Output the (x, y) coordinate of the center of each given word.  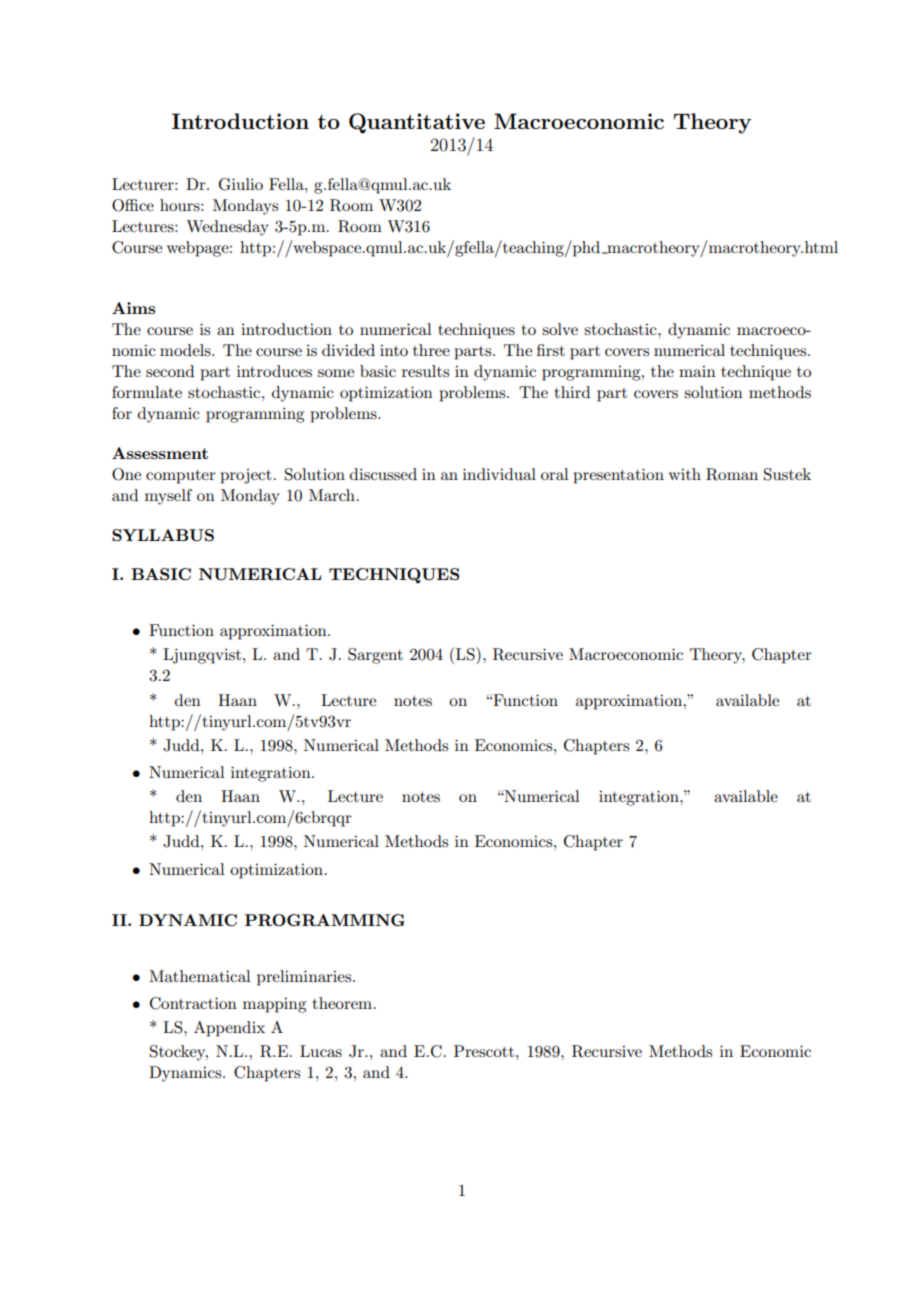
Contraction (193, 1003)
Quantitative (417, 123)
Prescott (484, 1051)
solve (560, 329)
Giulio (241, 184)
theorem (342, 1003)
